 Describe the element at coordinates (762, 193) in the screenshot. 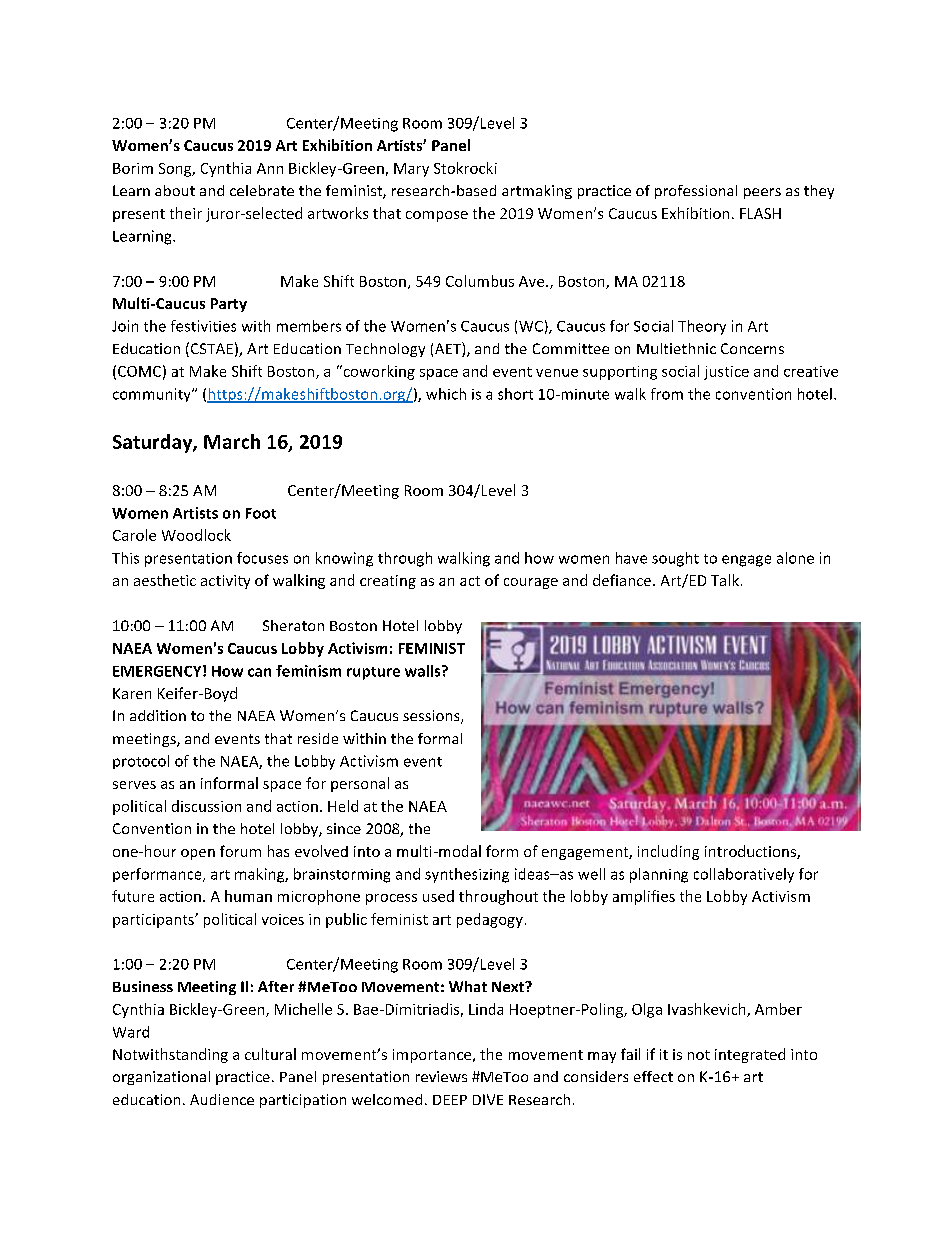

I see `peers` at that location.
